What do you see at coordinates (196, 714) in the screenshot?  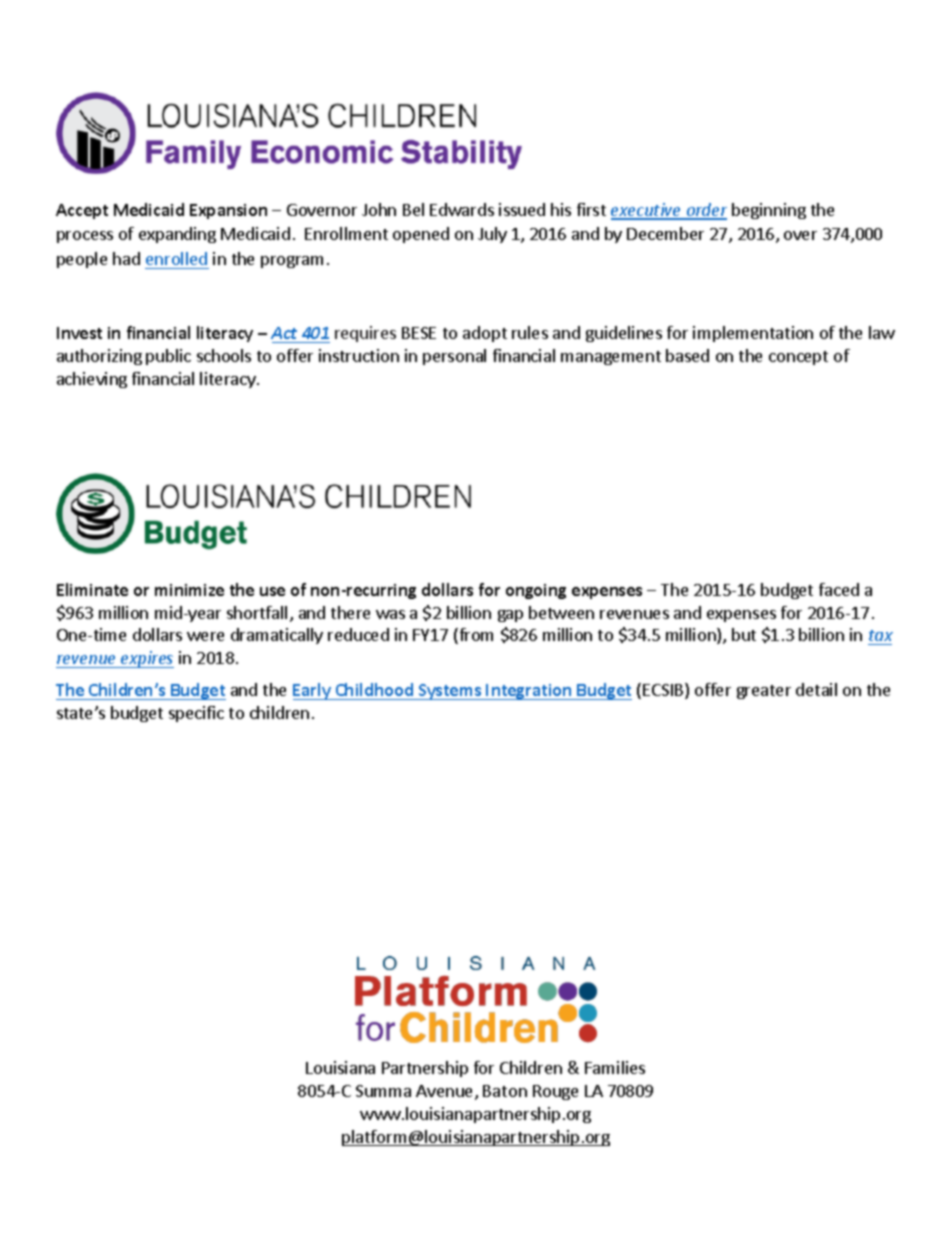 I see `specific` at bounding box center [196, 714].
